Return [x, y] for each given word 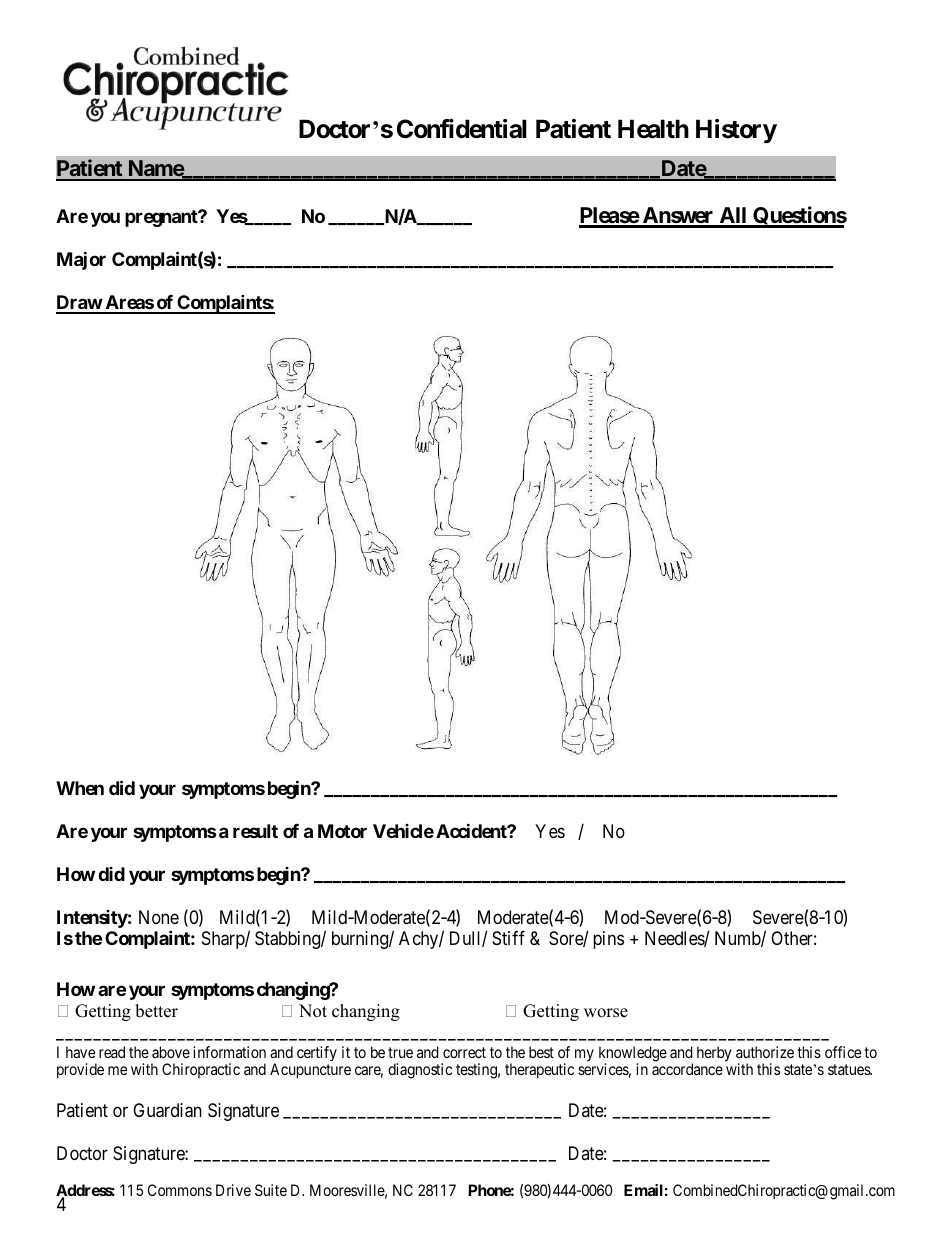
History [736, 131]
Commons [180, 1190]
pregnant [162, 218]
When [80, 788]
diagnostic [420, 1071]
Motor [342, 831]
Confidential [462, 129]
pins [608, 940]
